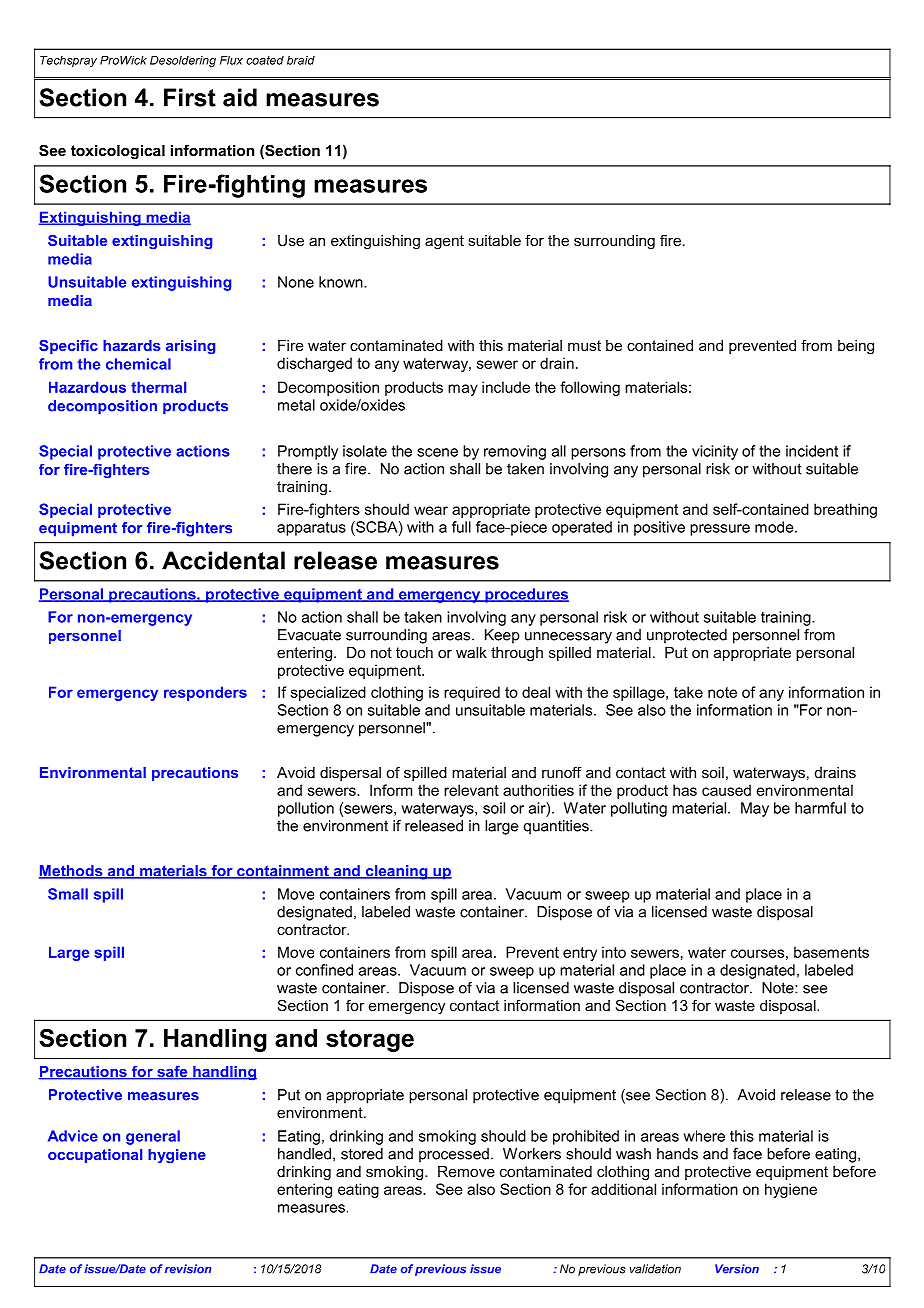 Image resolution: width=924 pixels, height=1308 pixels. I want to click on First, so click(190, 97).
